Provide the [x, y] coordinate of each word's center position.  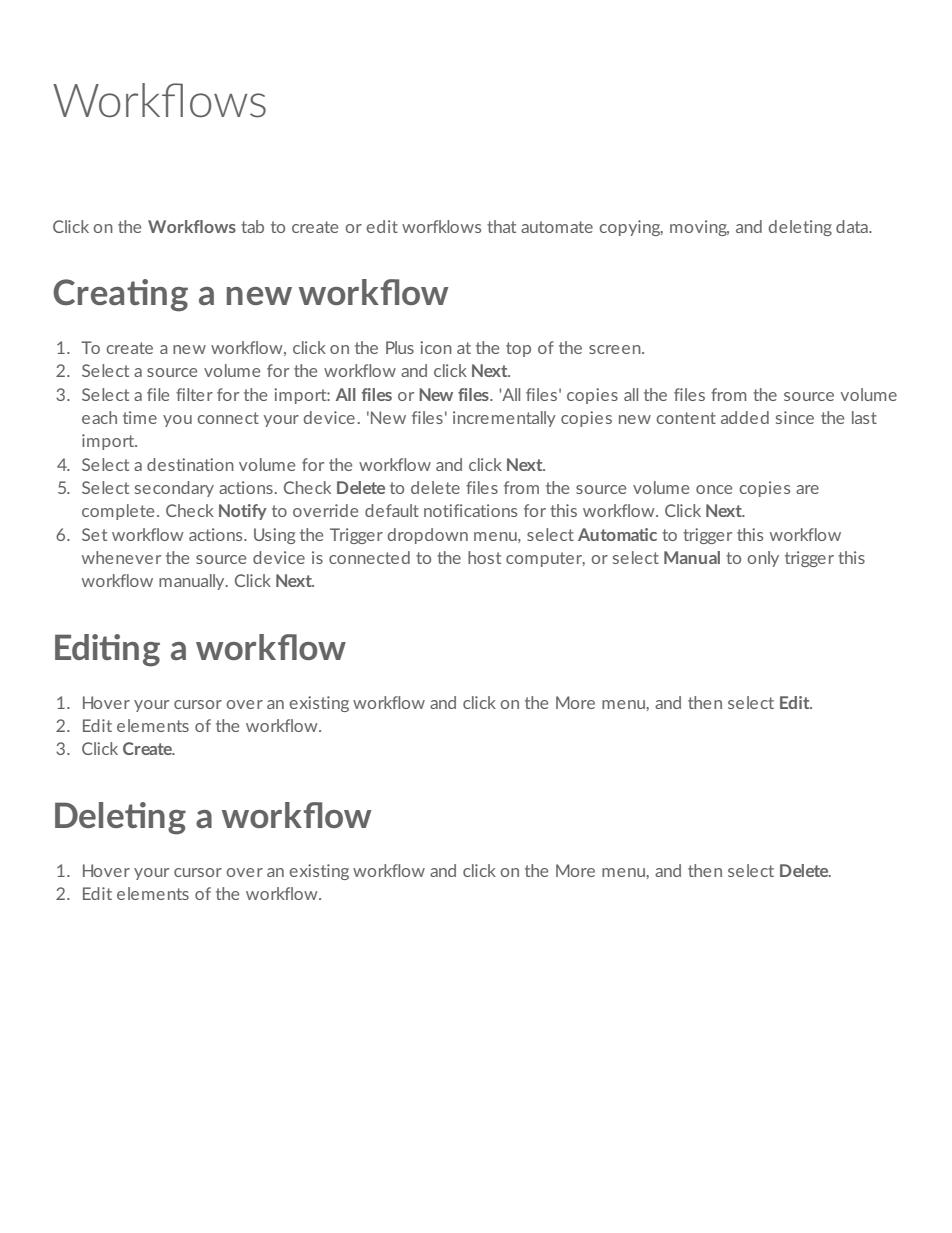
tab [252, 226]
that [501, 226]
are [807, 489]
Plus [400, 347]
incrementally [504, 419]
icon [436, 347]
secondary [174, 489]
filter [194, 394]
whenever [121, 557]
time [140, 417]
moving [699, 228]
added [745, 417]
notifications [470, 510]
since [795, 417]
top [518, 349]
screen [616, 349]
